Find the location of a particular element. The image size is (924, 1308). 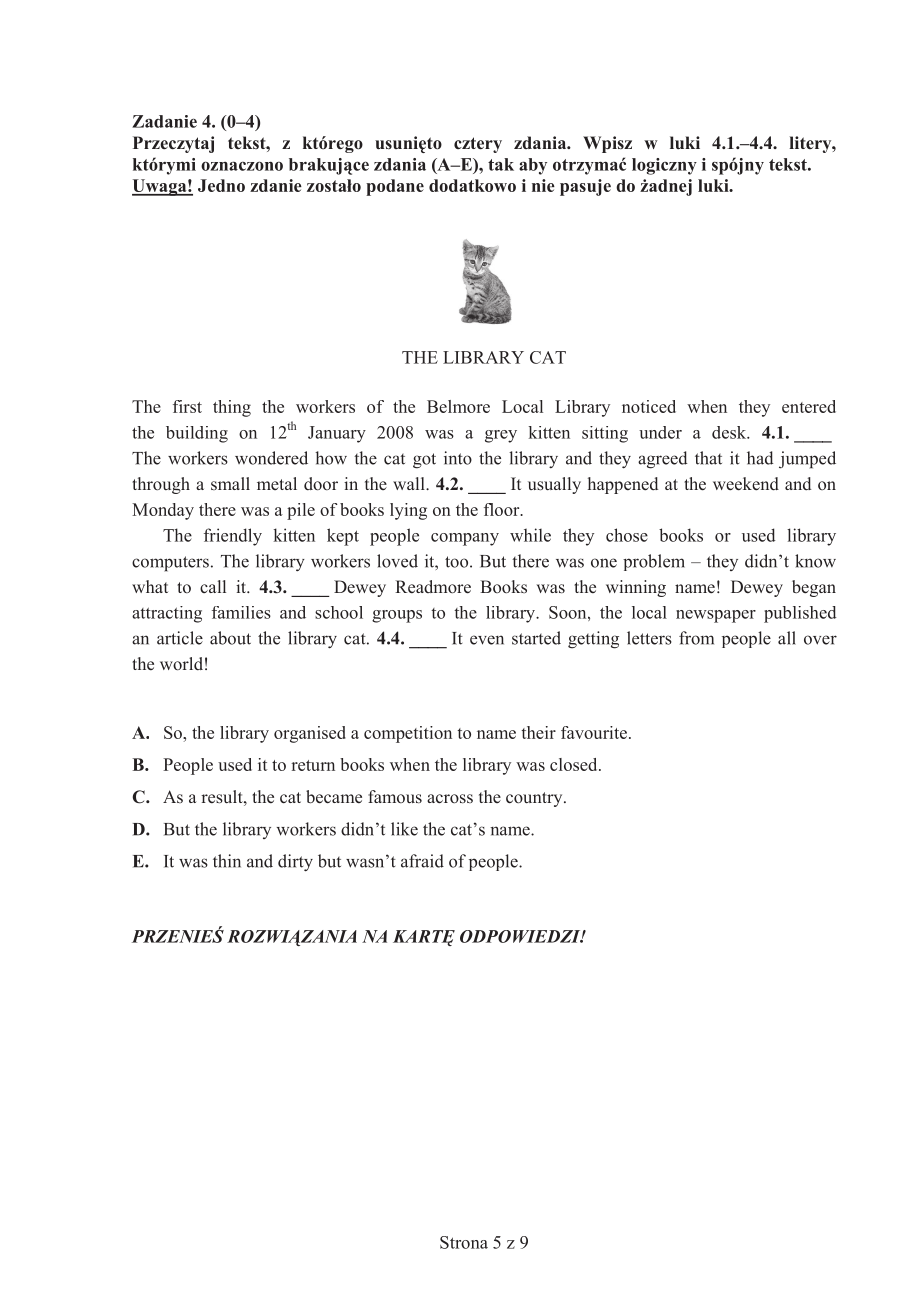

grey is located at coordinates (501, 436).
